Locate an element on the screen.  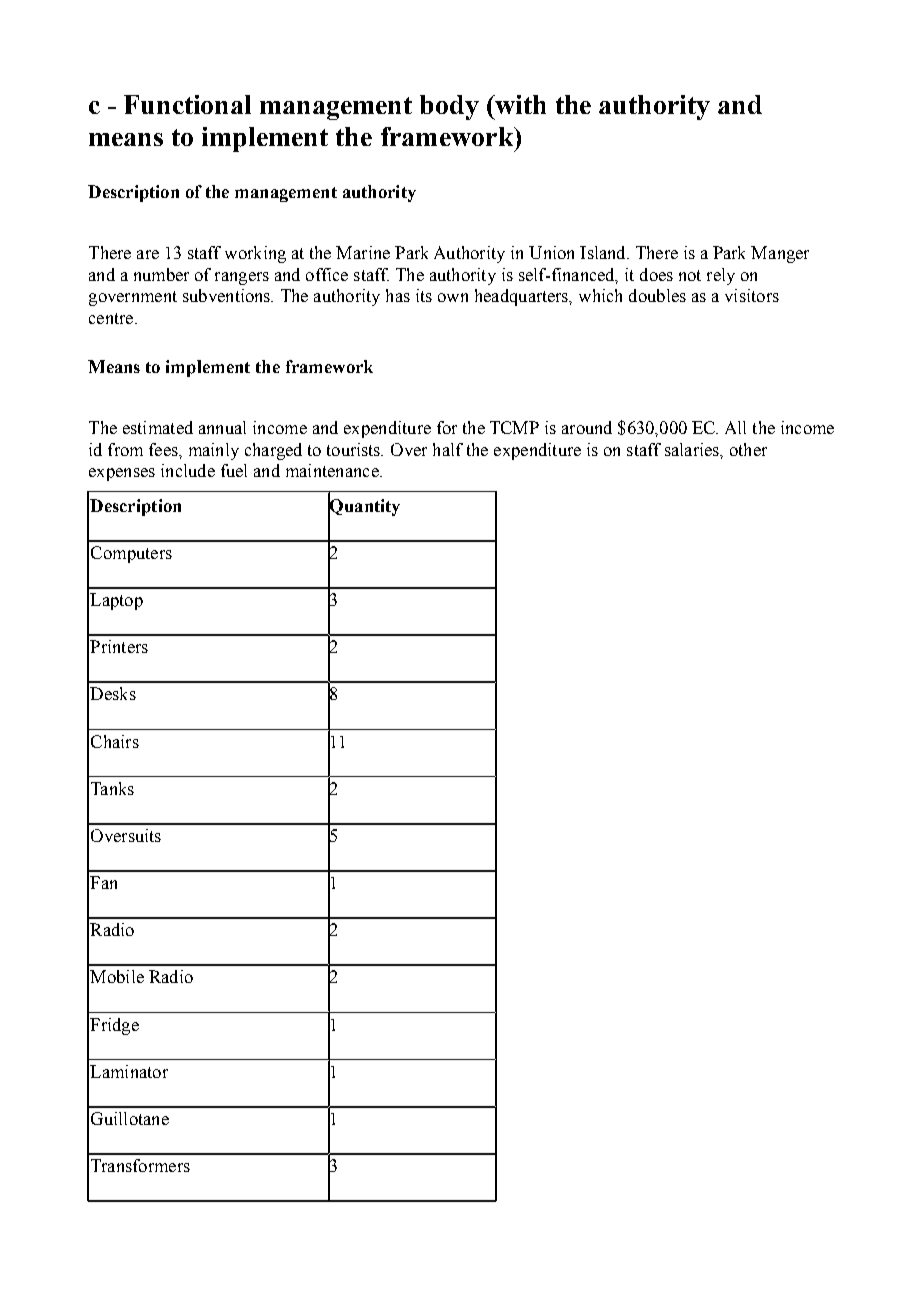
annual is located at coordinates (222, 427).
